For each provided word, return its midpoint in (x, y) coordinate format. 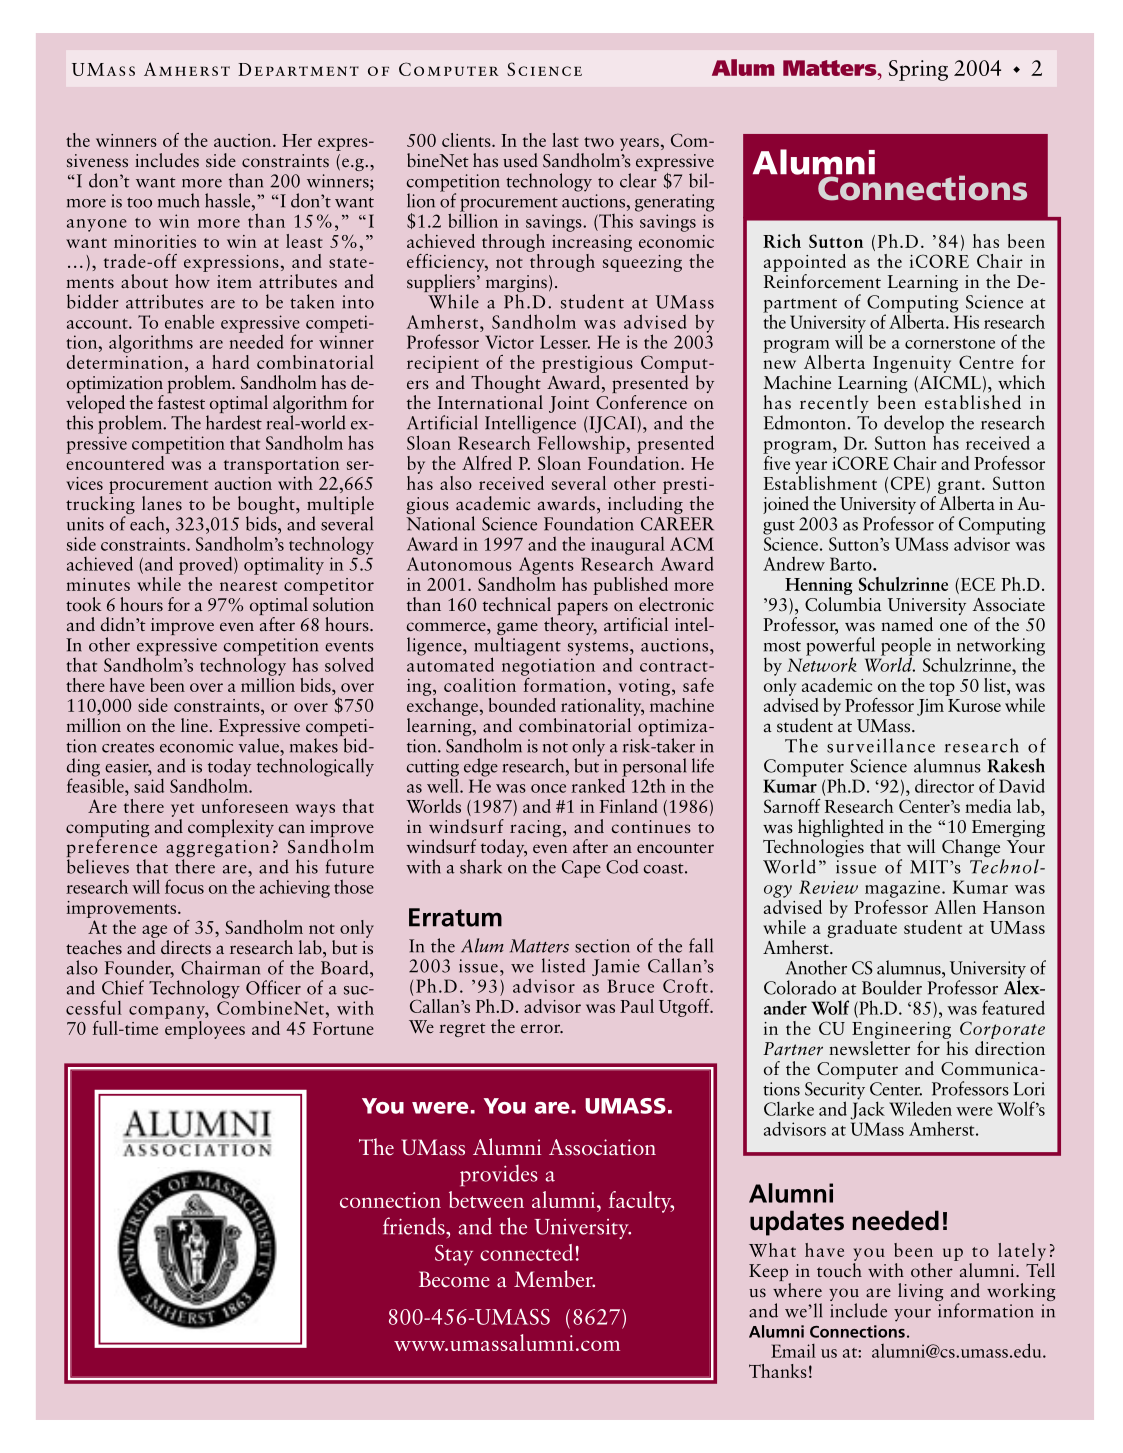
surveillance (881, 745)
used (520, 160)
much (179, 200)
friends (415, 1226)
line (194, 725)
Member (554, 1279)
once (548, 788)
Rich (782, 241)
